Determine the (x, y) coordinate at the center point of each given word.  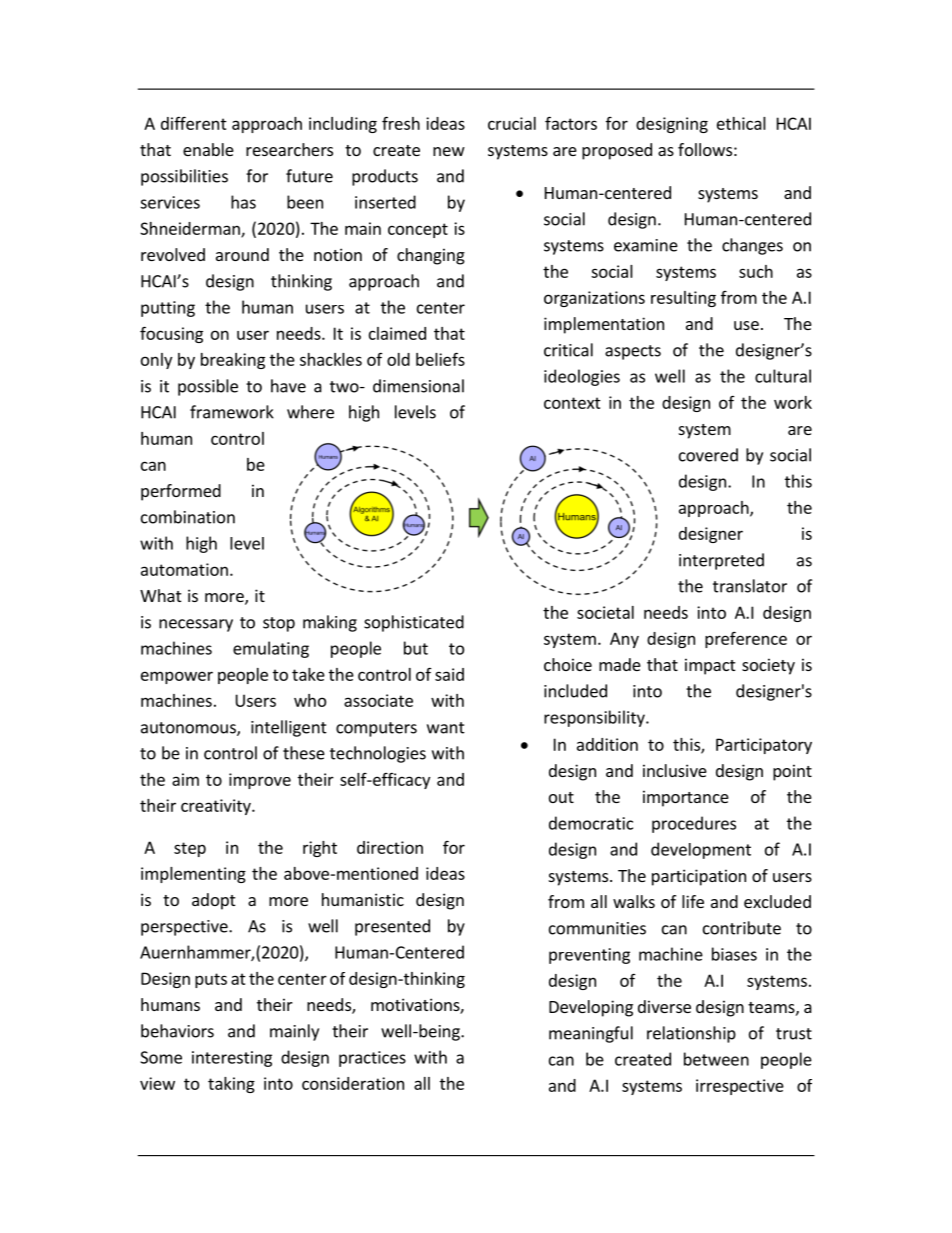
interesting (232, 1059)
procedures (694, 824)
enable (208, 149)
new (449, 151)
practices (372, 1059)
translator (750, 586)
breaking (233, 361)
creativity (217, 807)
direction (390, 847)
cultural (783, 376)
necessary (196, 625)
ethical (741, 123)
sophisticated (414, 623)
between (716, 1059)
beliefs (440, 359)
